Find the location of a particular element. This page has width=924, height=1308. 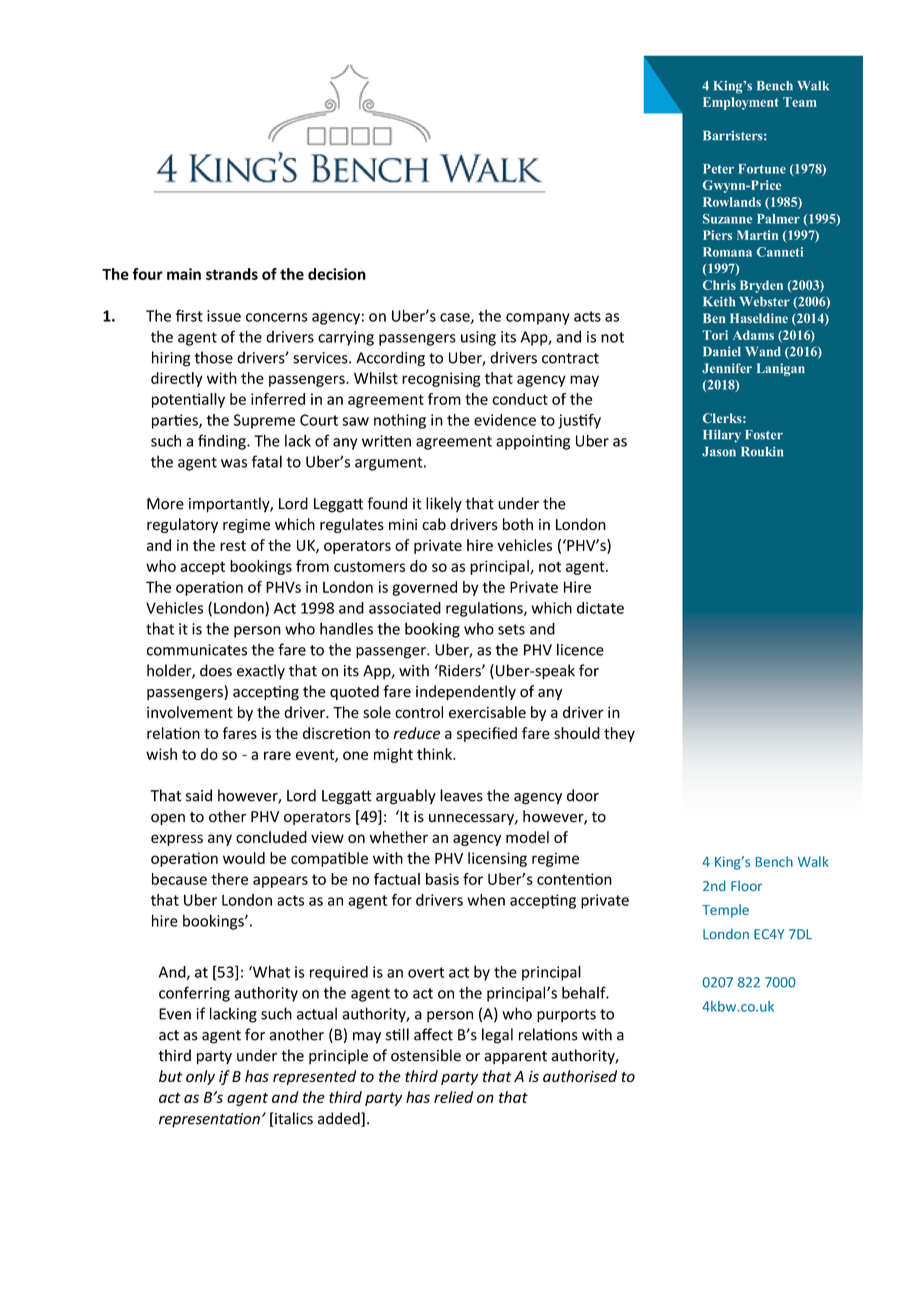

decision is located at coordinates (337, 274).
